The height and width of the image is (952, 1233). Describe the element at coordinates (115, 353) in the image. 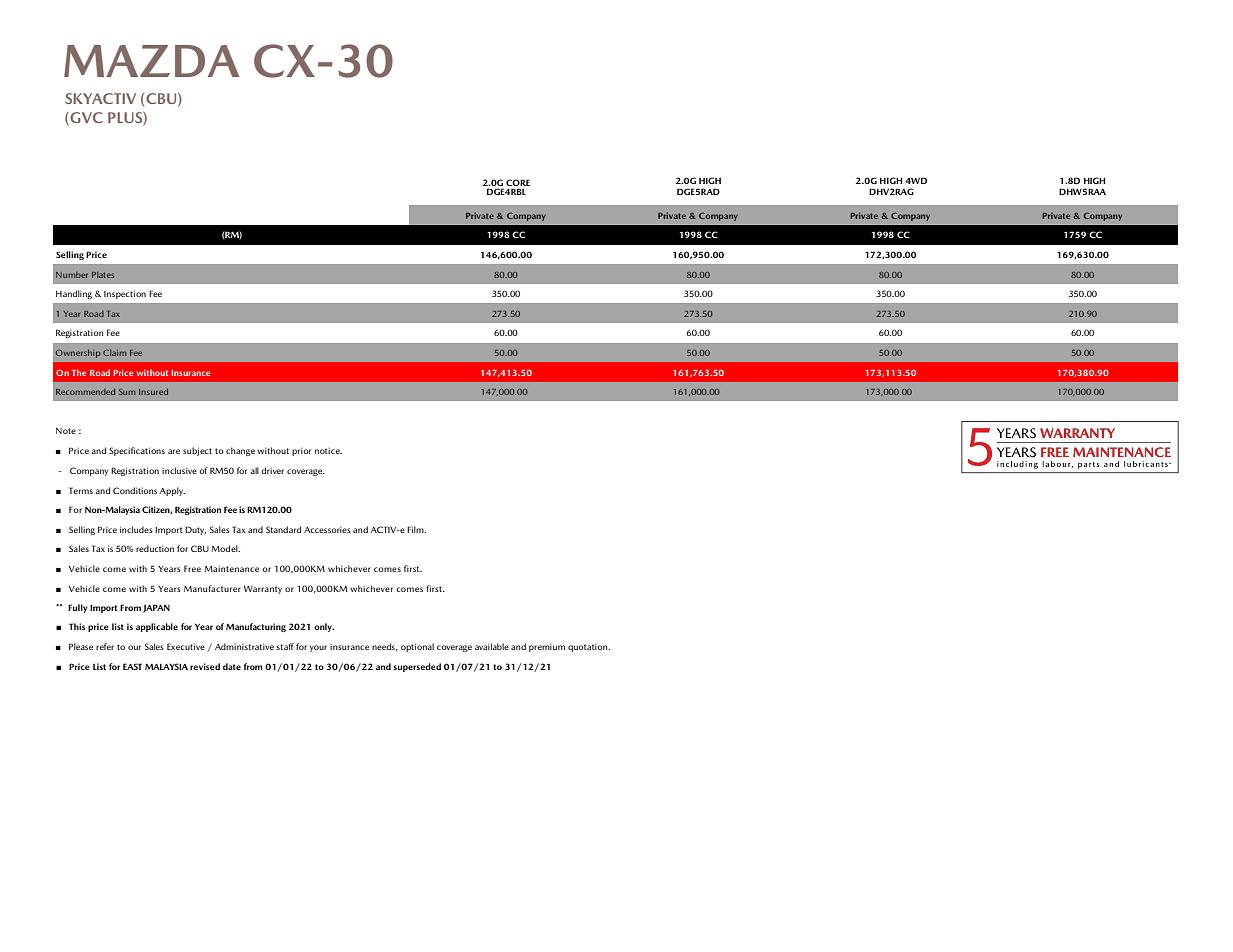

I see `Claim` at that location.
